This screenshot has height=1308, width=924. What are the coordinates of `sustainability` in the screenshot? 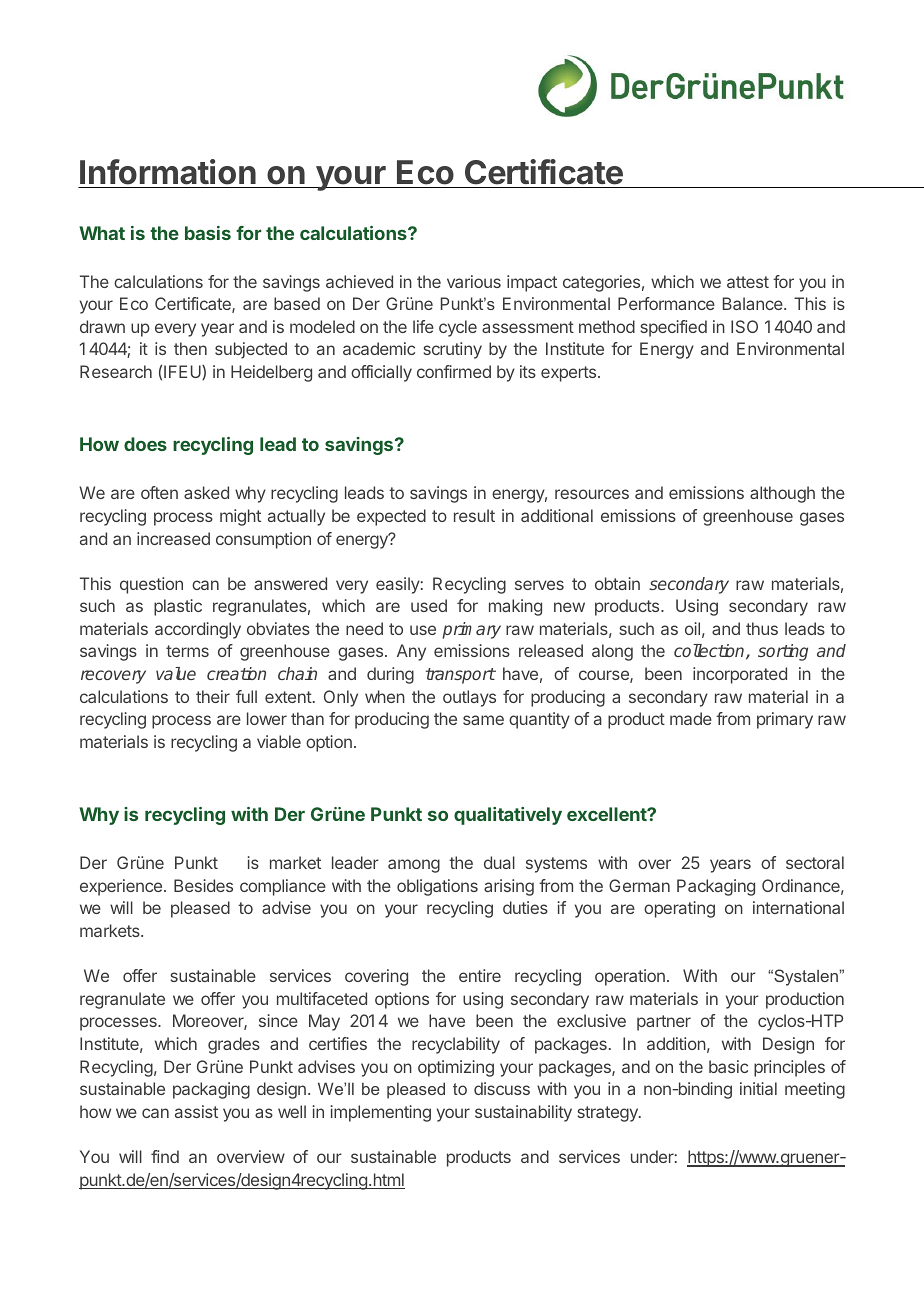 It's located at (523, 1113).
